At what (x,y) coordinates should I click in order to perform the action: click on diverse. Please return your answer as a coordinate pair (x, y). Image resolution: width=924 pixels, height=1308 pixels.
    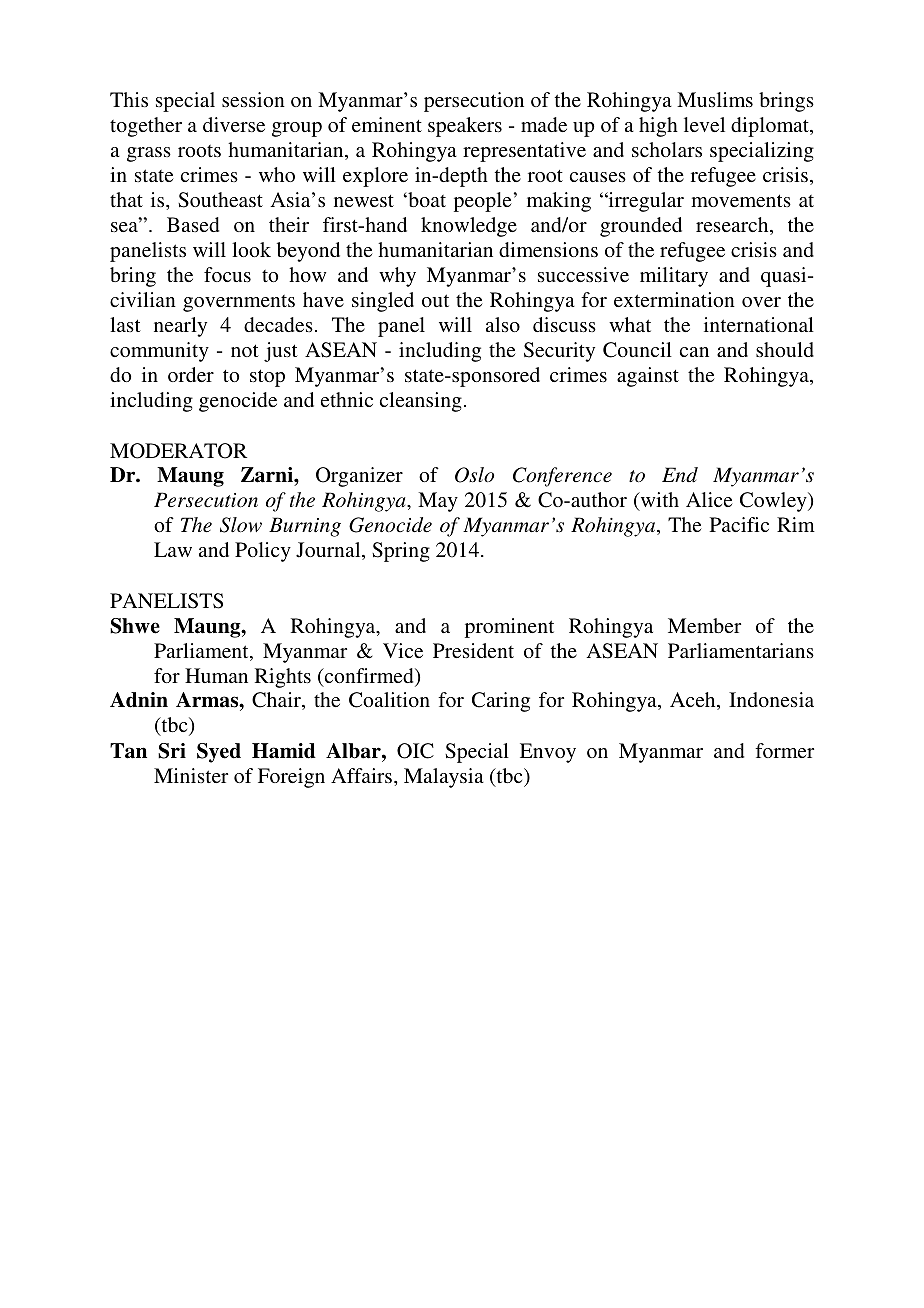
    Looking at the image, I should click on (234, 124).
